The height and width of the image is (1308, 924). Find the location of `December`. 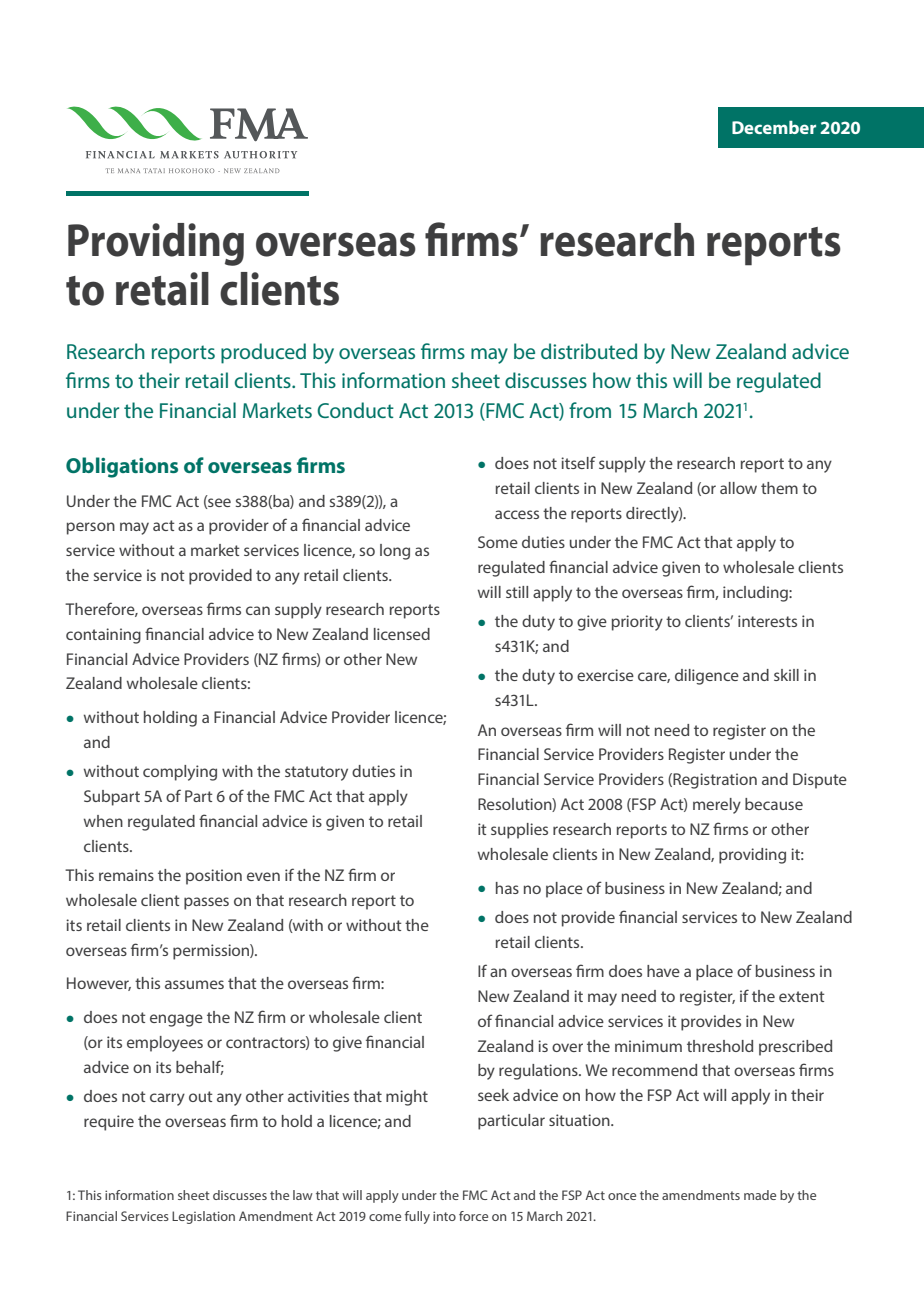

December is located at coordinates (774, 127).
